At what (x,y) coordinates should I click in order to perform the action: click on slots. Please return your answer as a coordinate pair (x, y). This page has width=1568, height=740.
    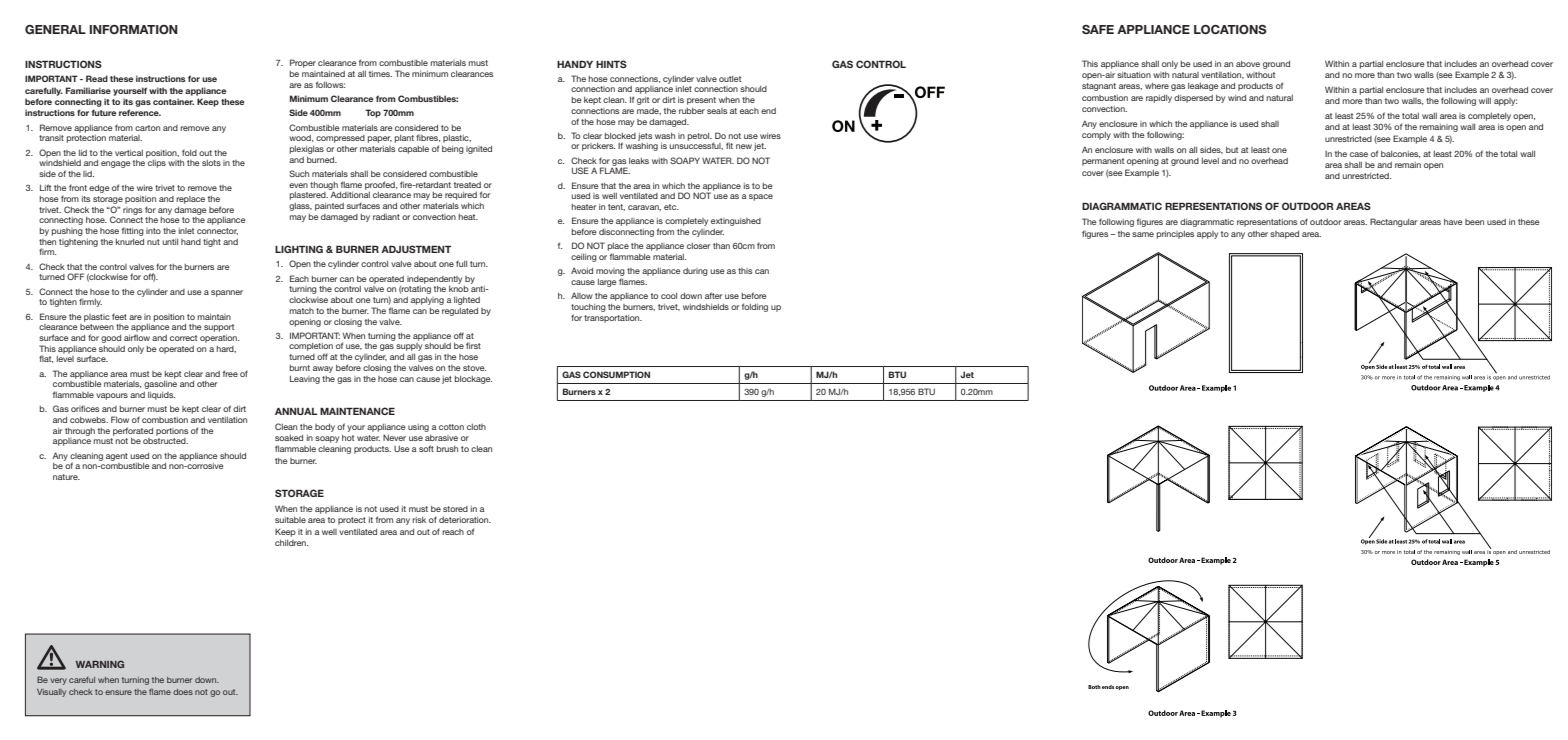
    Looking at the image, I should click on (211, 163).
